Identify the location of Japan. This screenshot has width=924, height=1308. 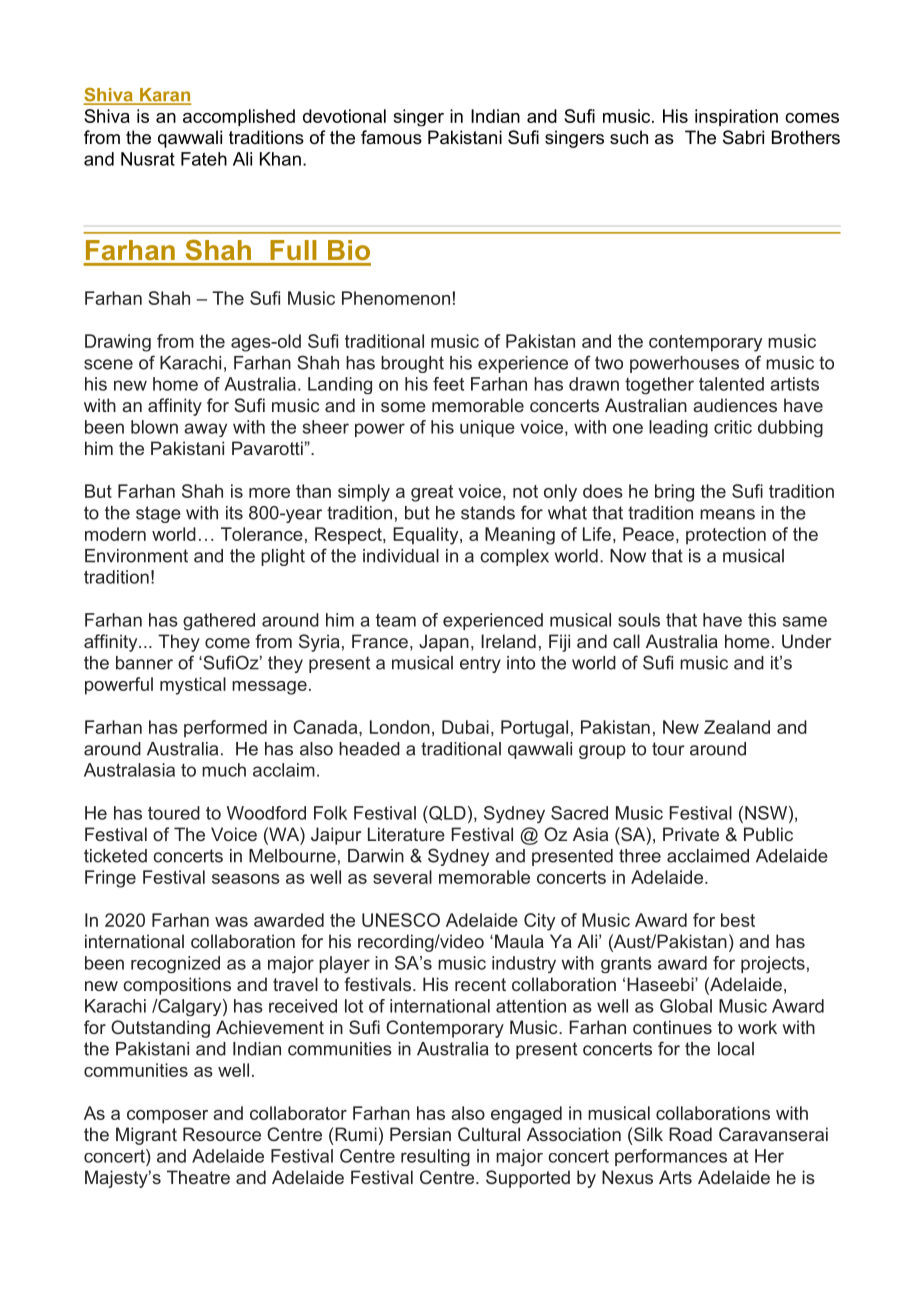
(444, 643).
